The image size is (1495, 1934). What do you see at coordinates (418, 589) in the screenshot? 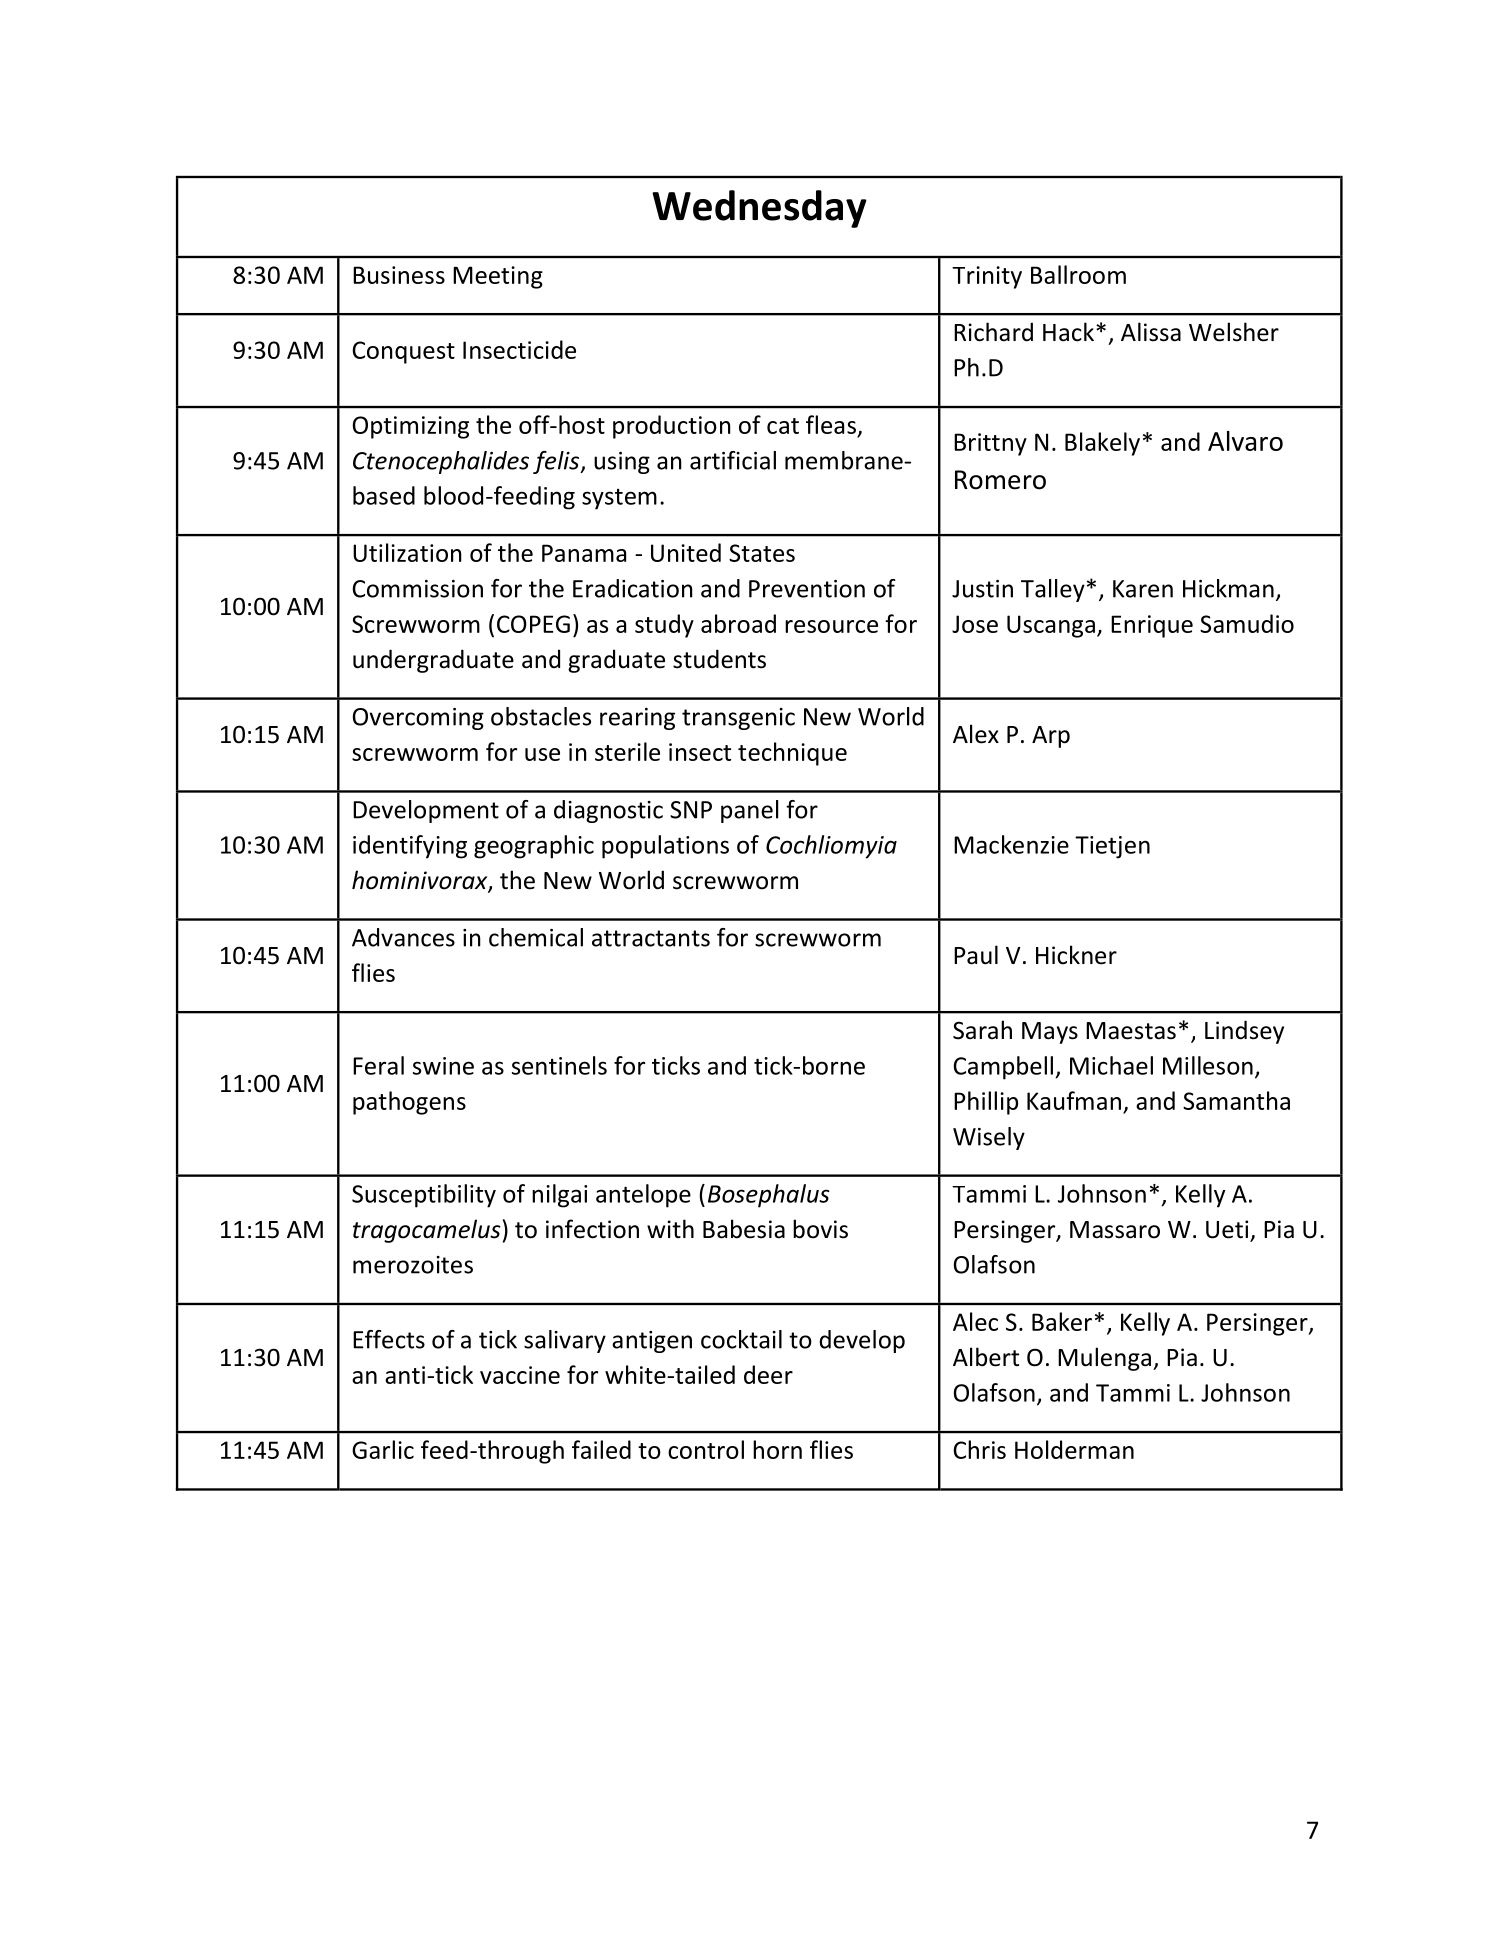
I see `Commission` at bounding box center [418, 589].
